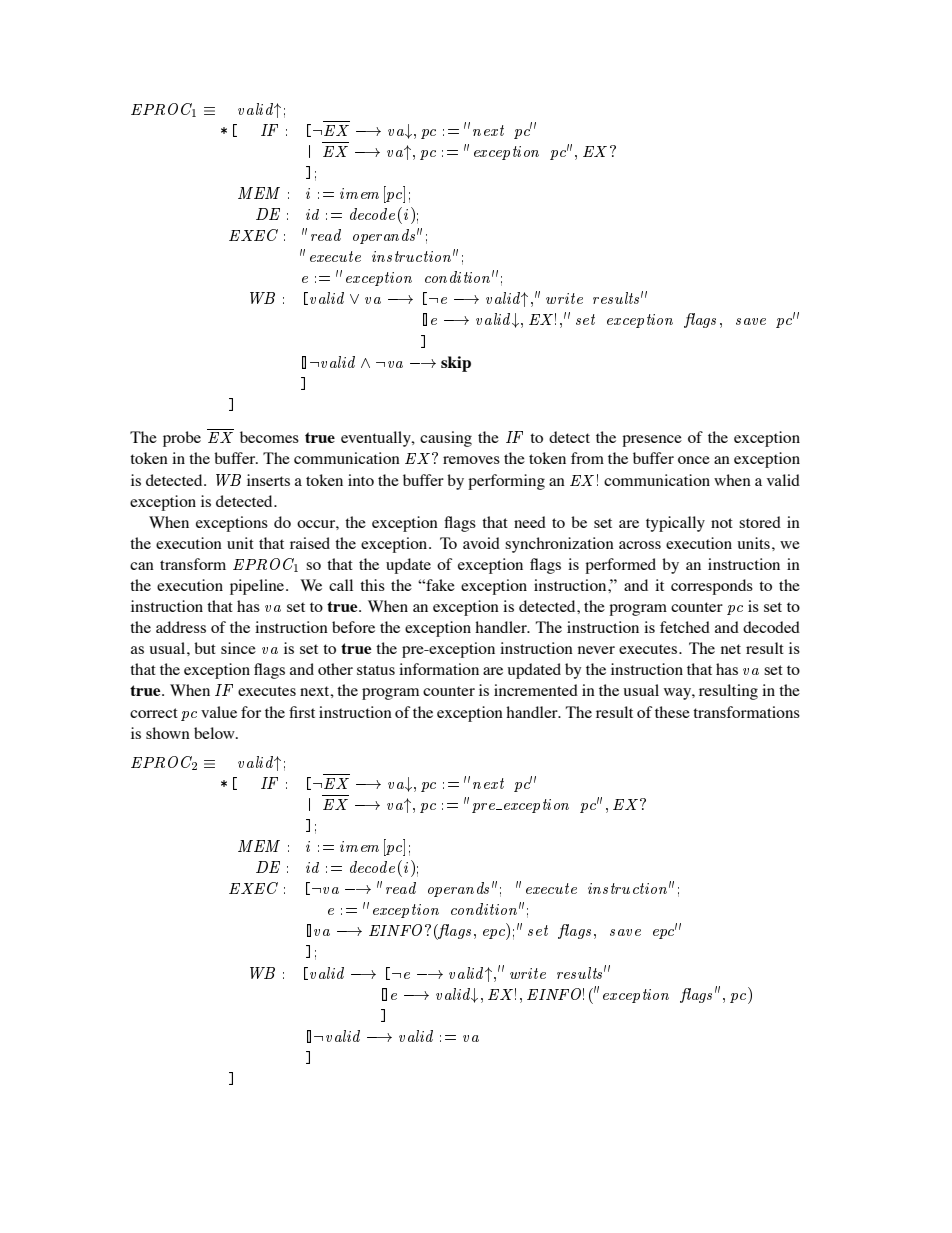 Image resolution: width=952 pixels, height=1233 pixels. Describe the element at coordinates (182, 439) in the page. I see `probe` at that location.
